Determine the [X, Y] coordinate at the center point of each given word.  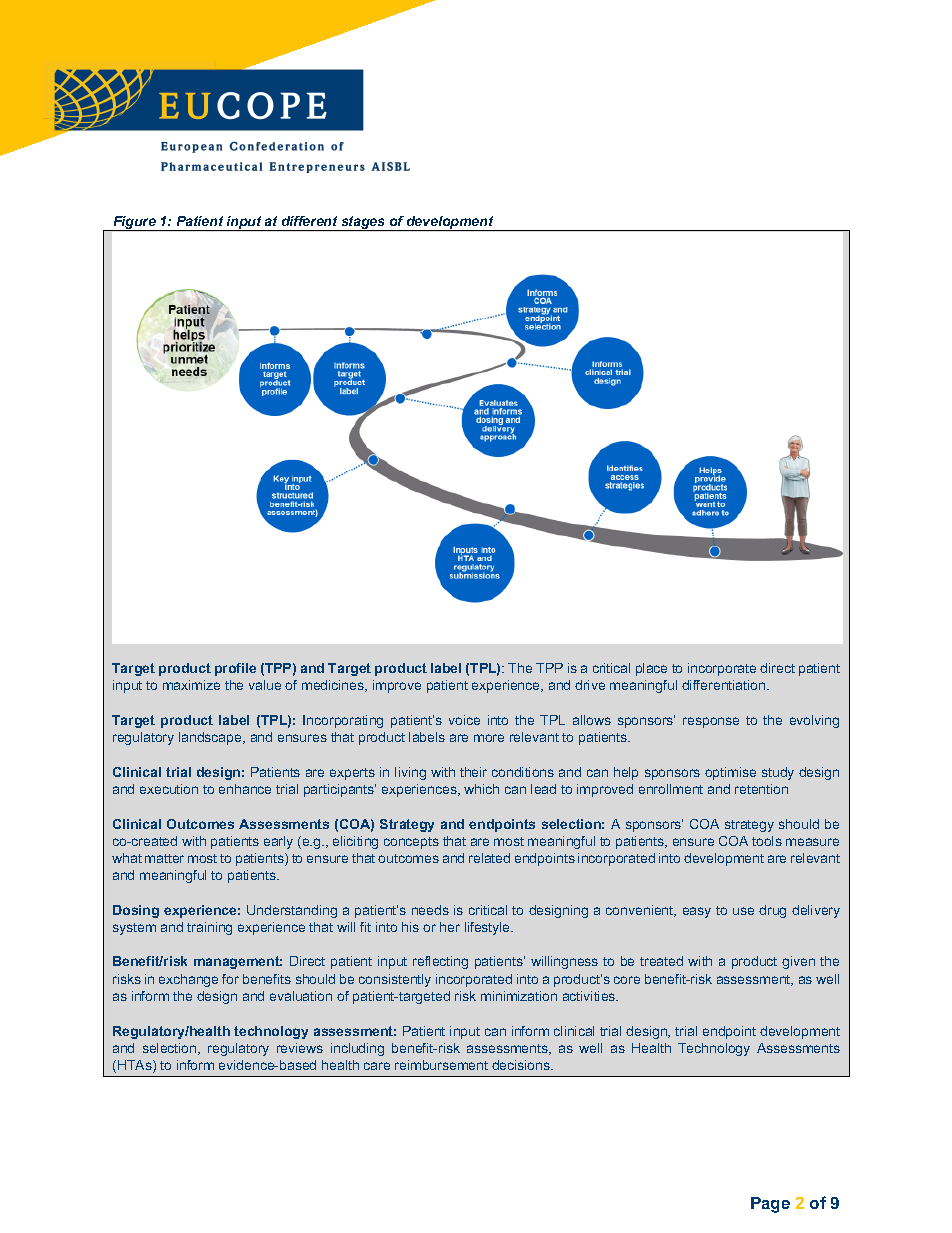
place [651, 669]
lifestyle [489, 928]
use [743, 911]
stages [363, 223]
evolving [814, 721]
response [711, 722]
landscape [211, 738]
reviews [300, 1048]
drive [590, 685]
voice [464, 720]
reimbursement [441, 1065]
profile [235, 669]
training [209, 928]
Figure [134, 223]
